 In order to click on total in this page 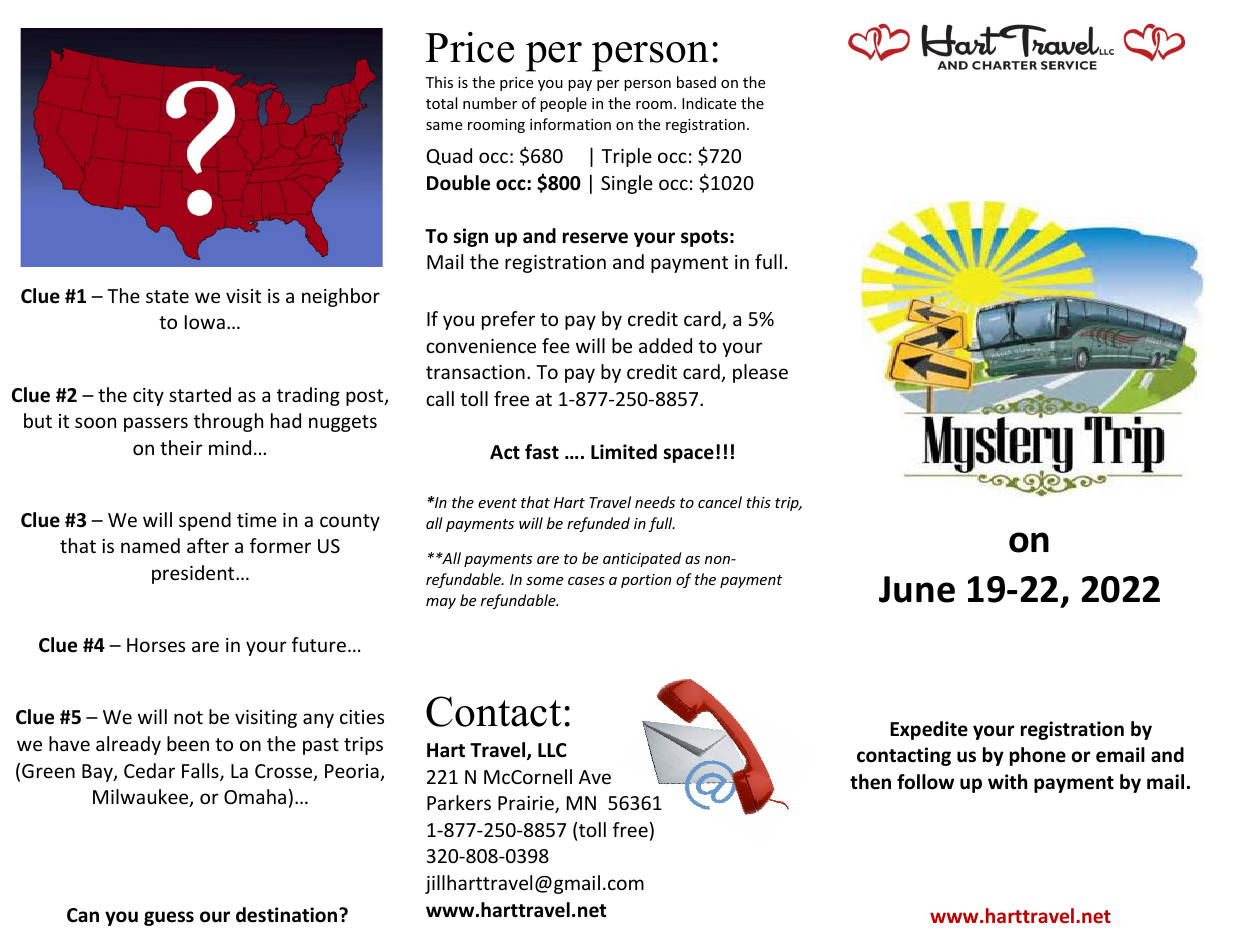, I will do `click(441, 103)`.
